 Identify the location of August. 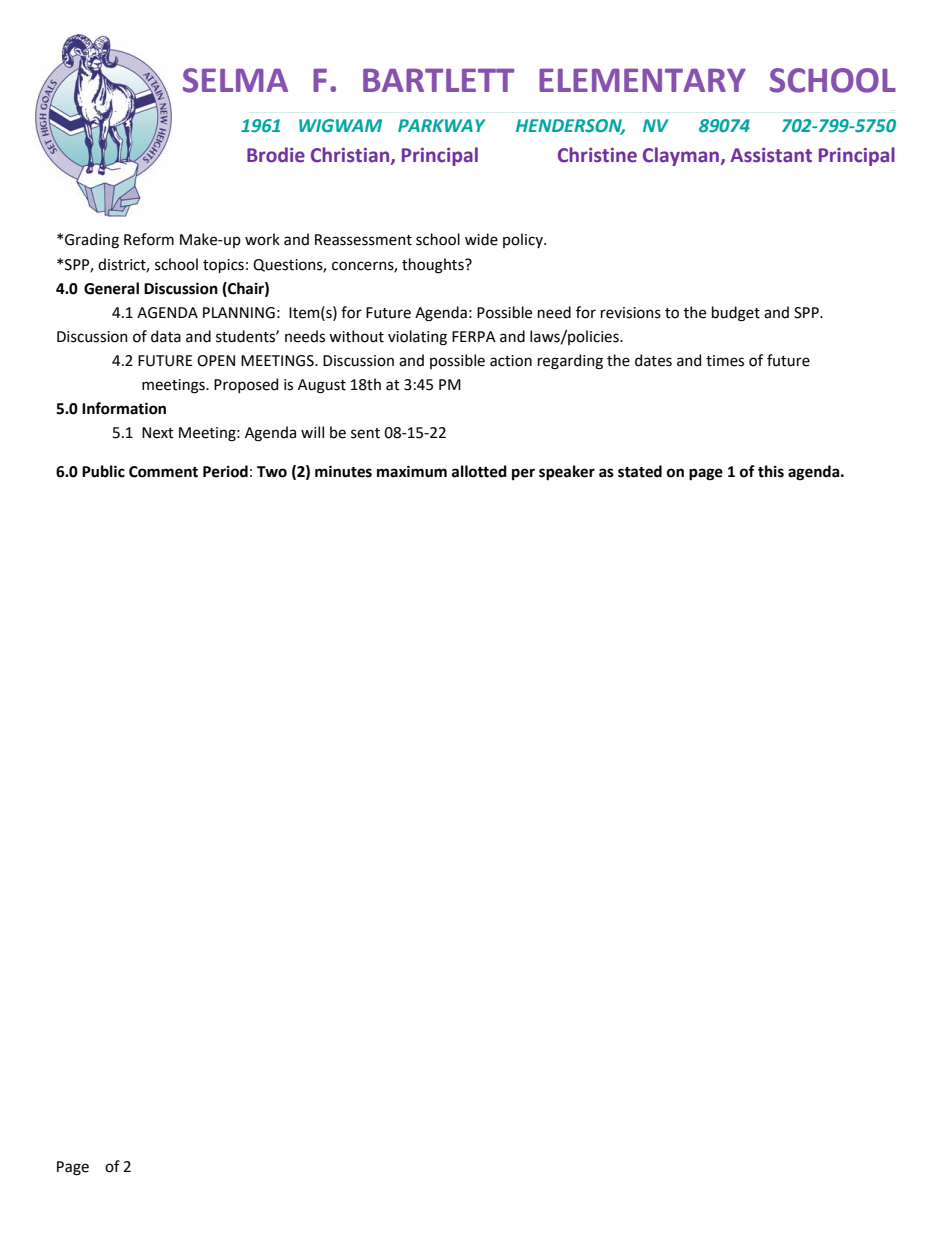
(322, 386).
